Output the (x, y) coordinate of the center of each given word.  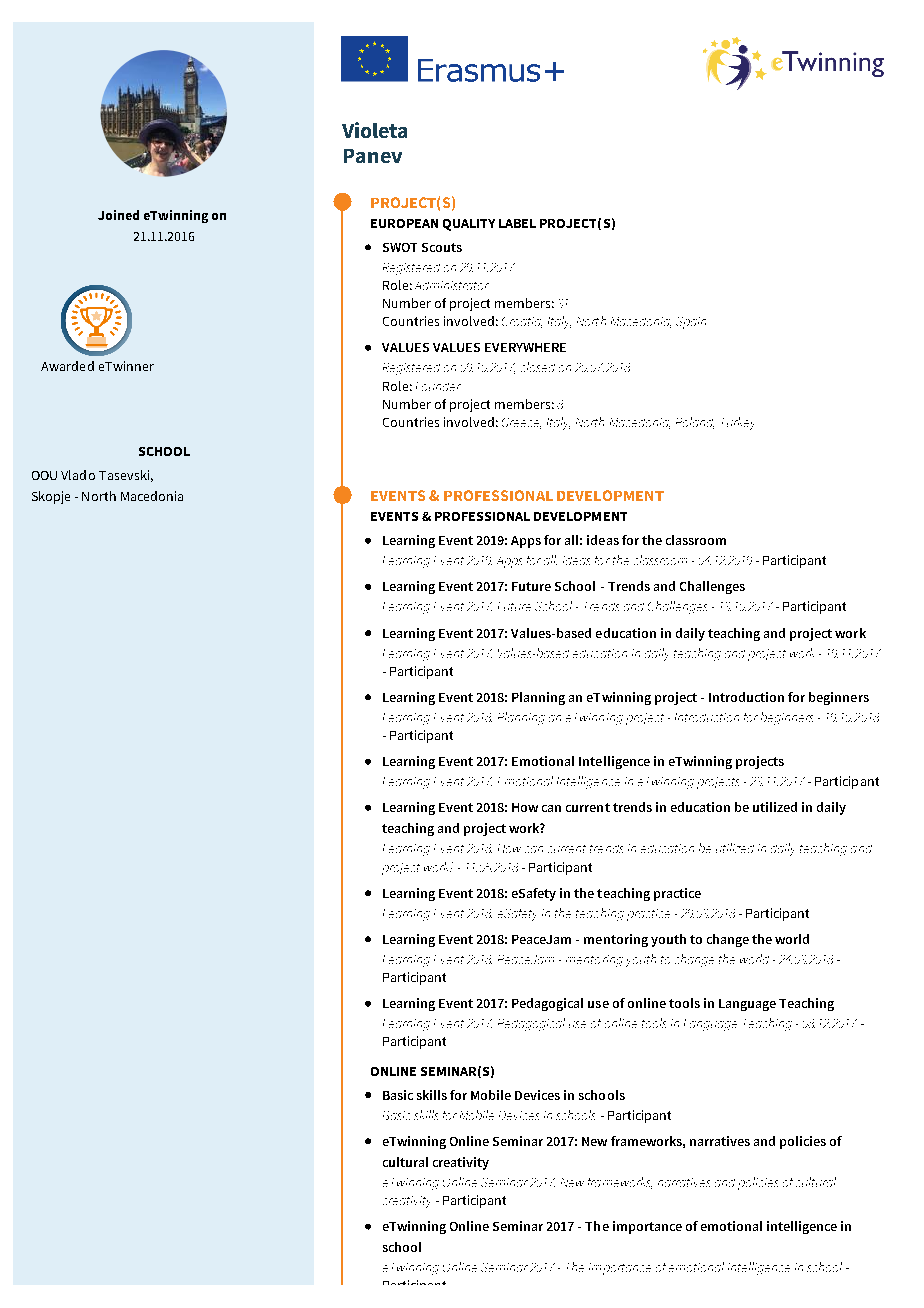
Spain (691, 323)
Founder (438, 386)
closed (538, 367)
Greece (521, 423)
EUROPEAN (404, 223)
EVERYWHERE (525, 347)
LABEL (517, 223)
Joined (118, 215)
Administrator (452, 285)
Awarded (67, 366)
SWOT (400, 247)
